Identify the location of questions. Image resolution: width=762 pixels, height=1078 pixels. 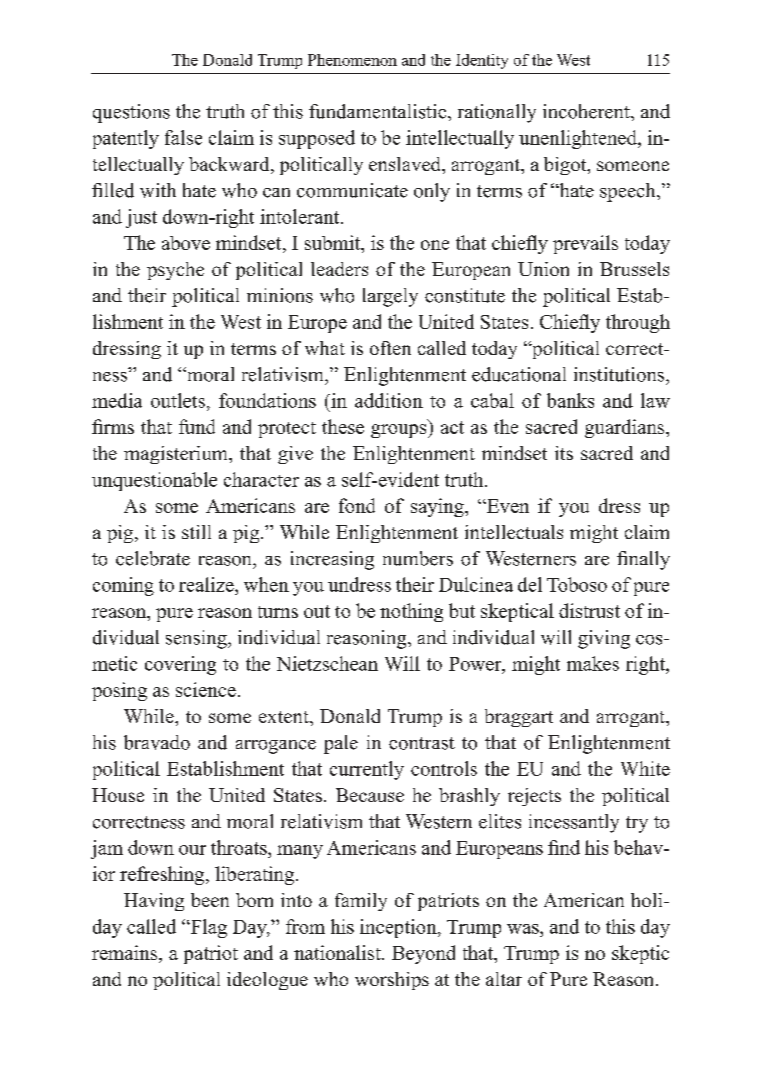
(131, 113).
